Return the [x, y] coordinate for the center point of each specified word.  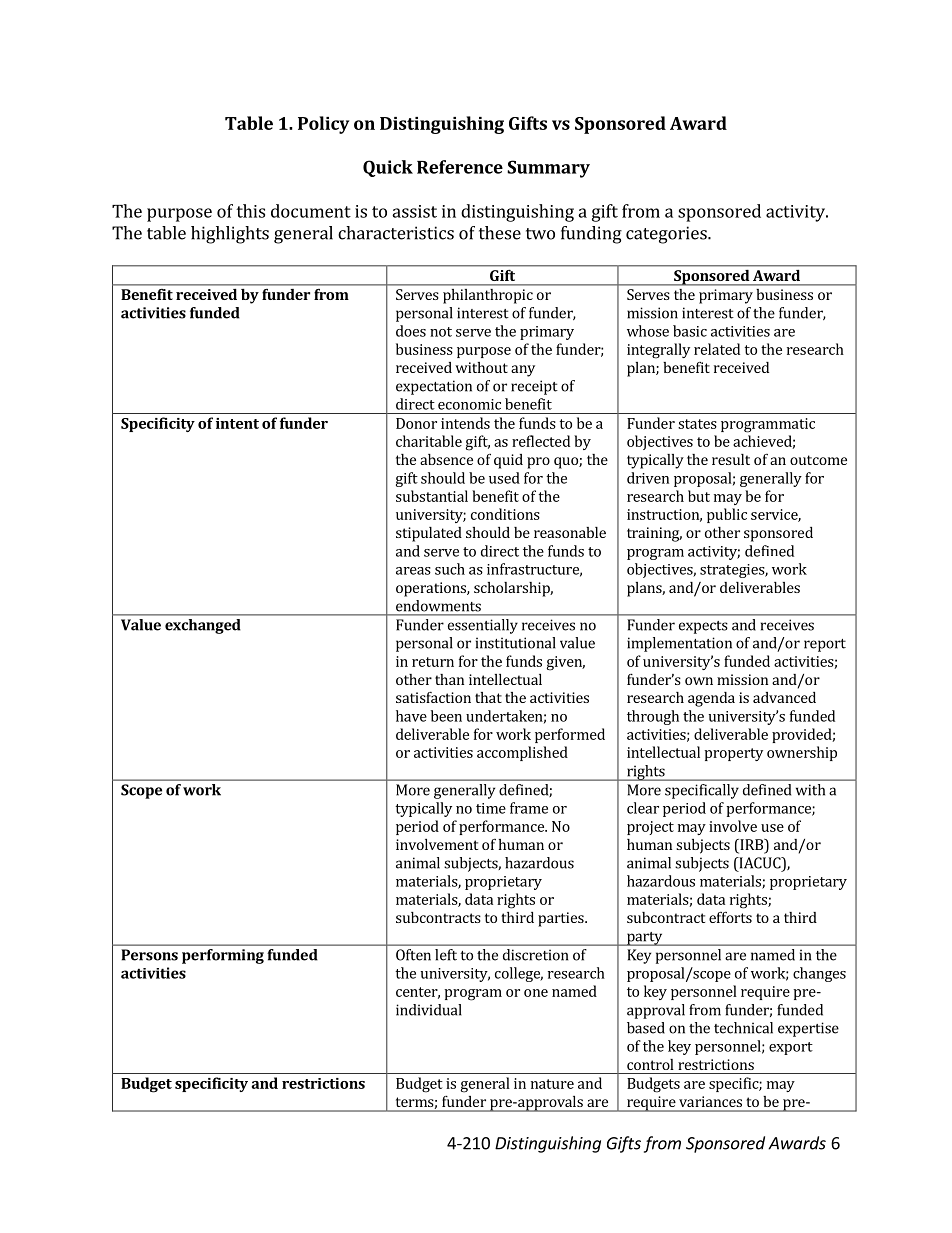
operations [432, 589]
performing [223, 956]
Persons [149, 955]
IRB [751, 844]
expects [703, 627]
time [491, 808]
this [250, 211]
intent [237, 423]
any [523, 371]
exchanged [203, 626]
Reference [460, 167]
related [717, 349]
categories [667, 235]
